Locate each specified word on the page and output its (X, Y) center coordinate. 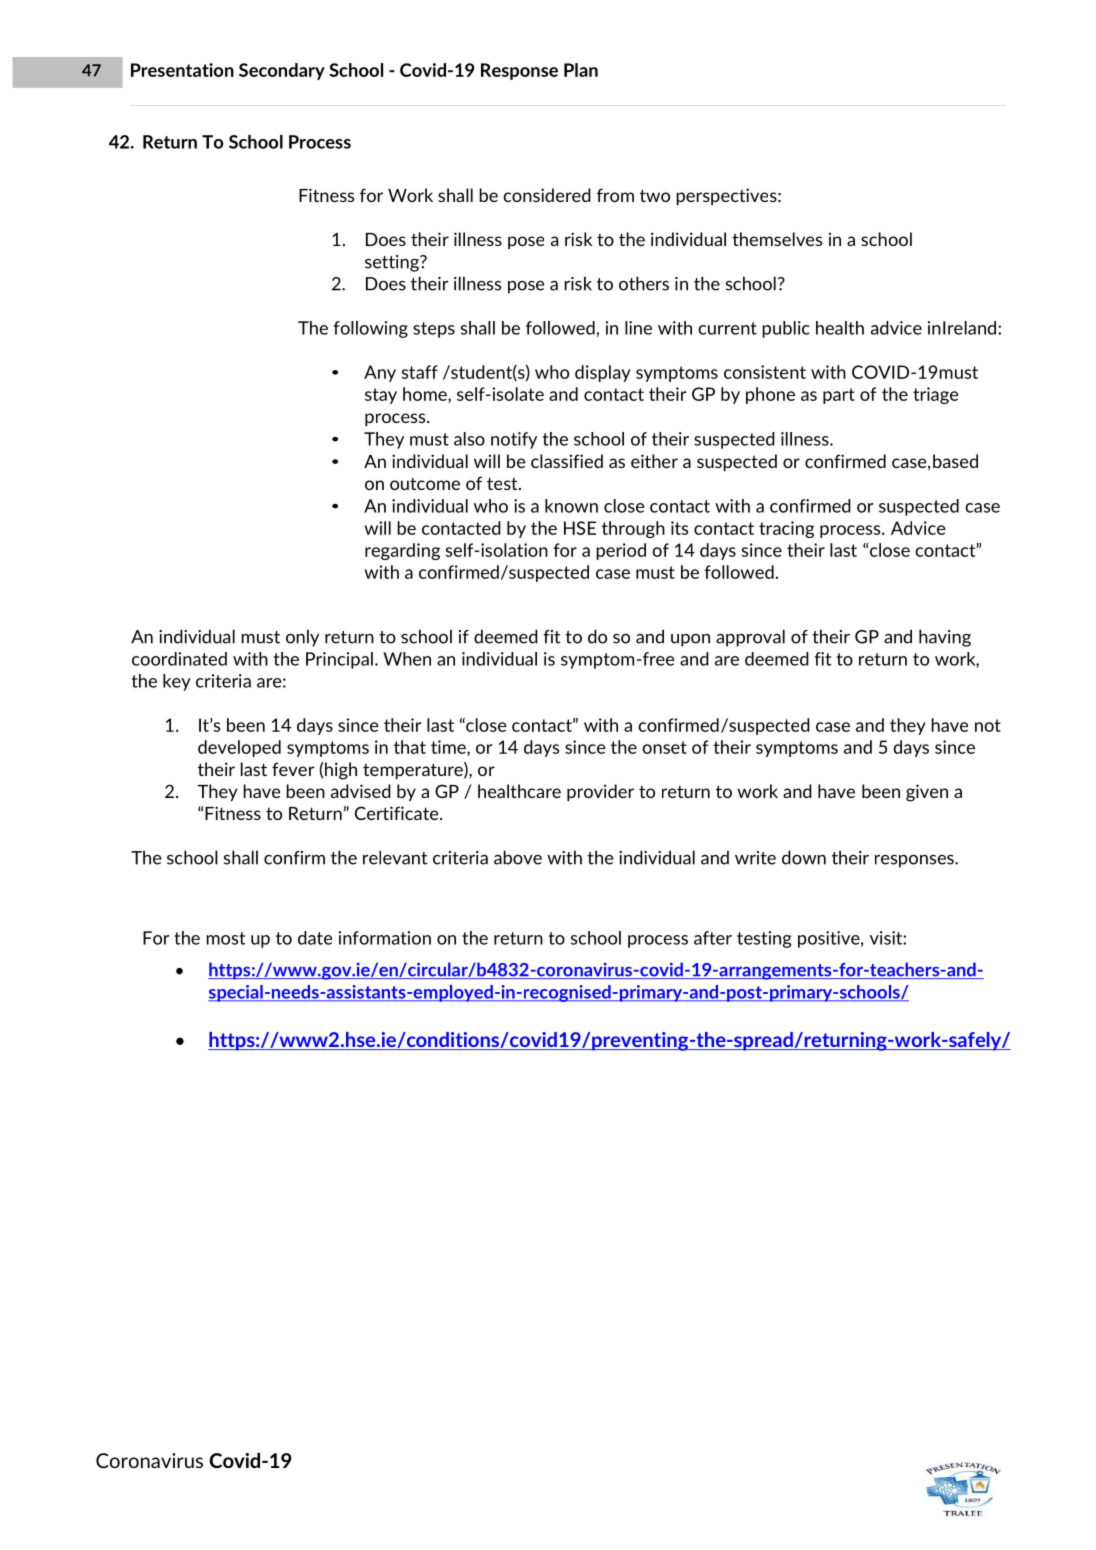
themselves (777, 239)
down (804, 857)
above (518, 857)
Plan (581, 70)
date (315, 938)
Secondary (282, 71)
